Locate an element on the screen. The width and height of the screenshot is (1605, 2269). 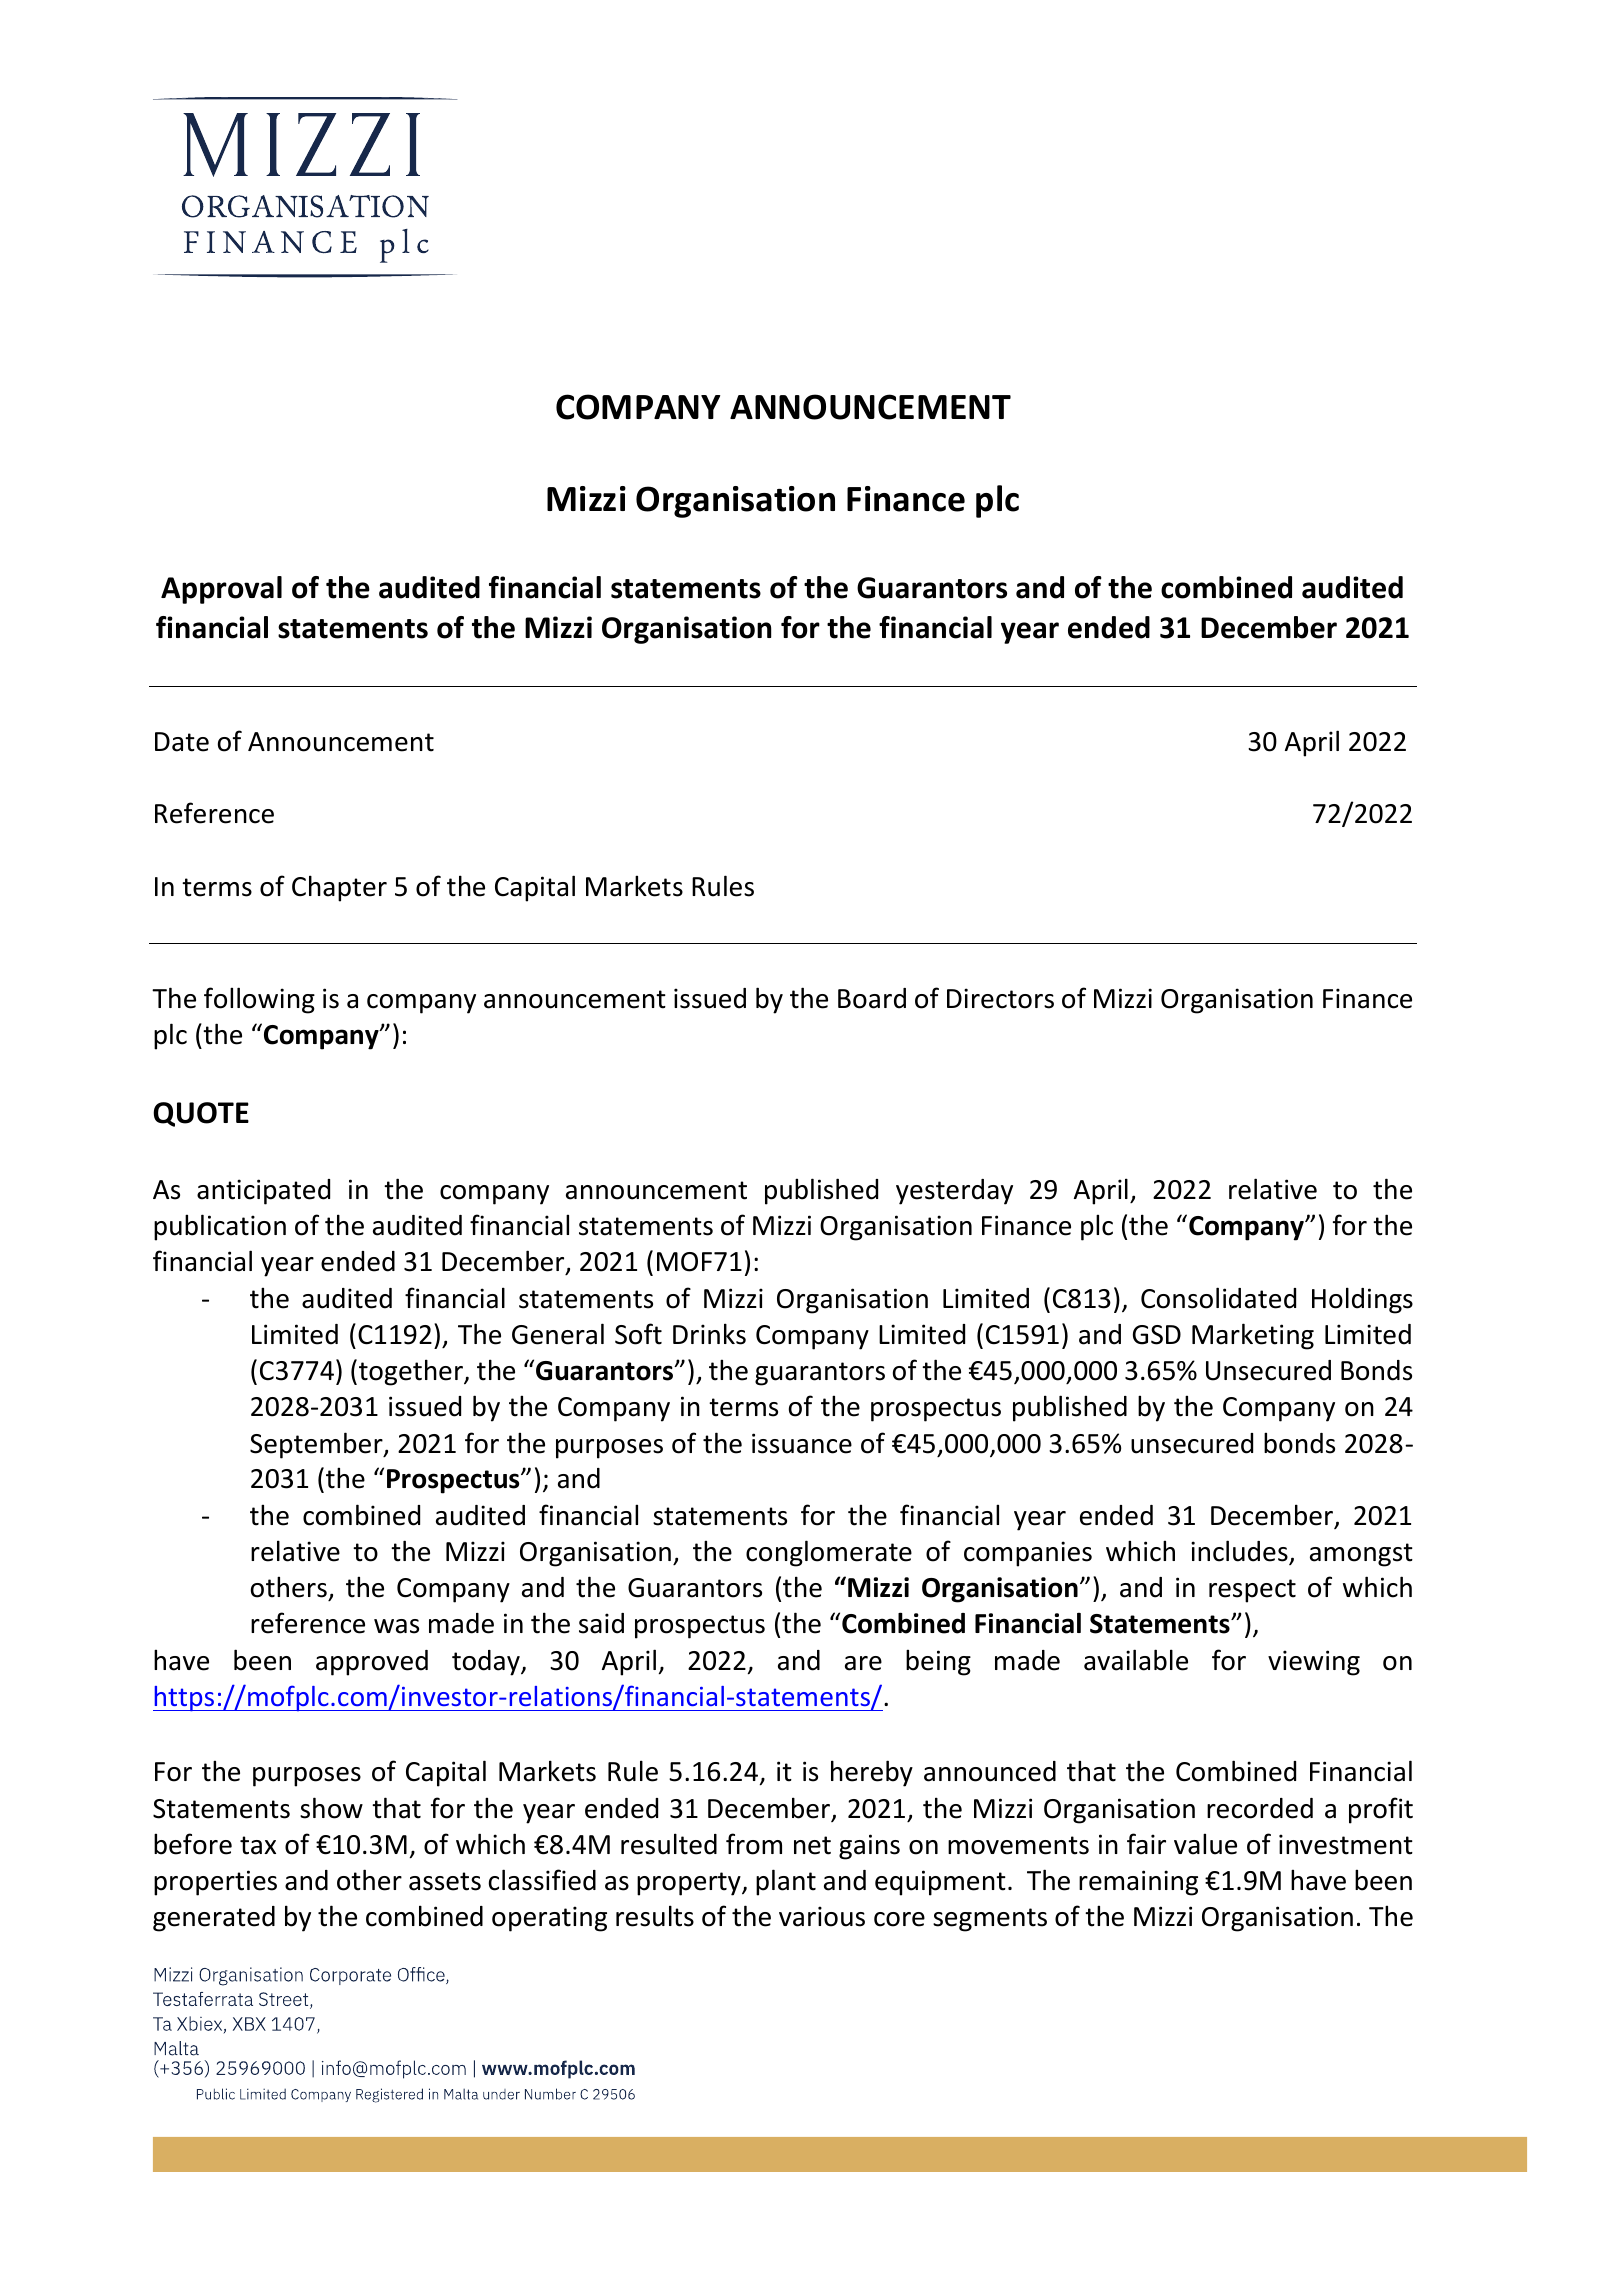
publication is located at coordinates (220, 1227).
